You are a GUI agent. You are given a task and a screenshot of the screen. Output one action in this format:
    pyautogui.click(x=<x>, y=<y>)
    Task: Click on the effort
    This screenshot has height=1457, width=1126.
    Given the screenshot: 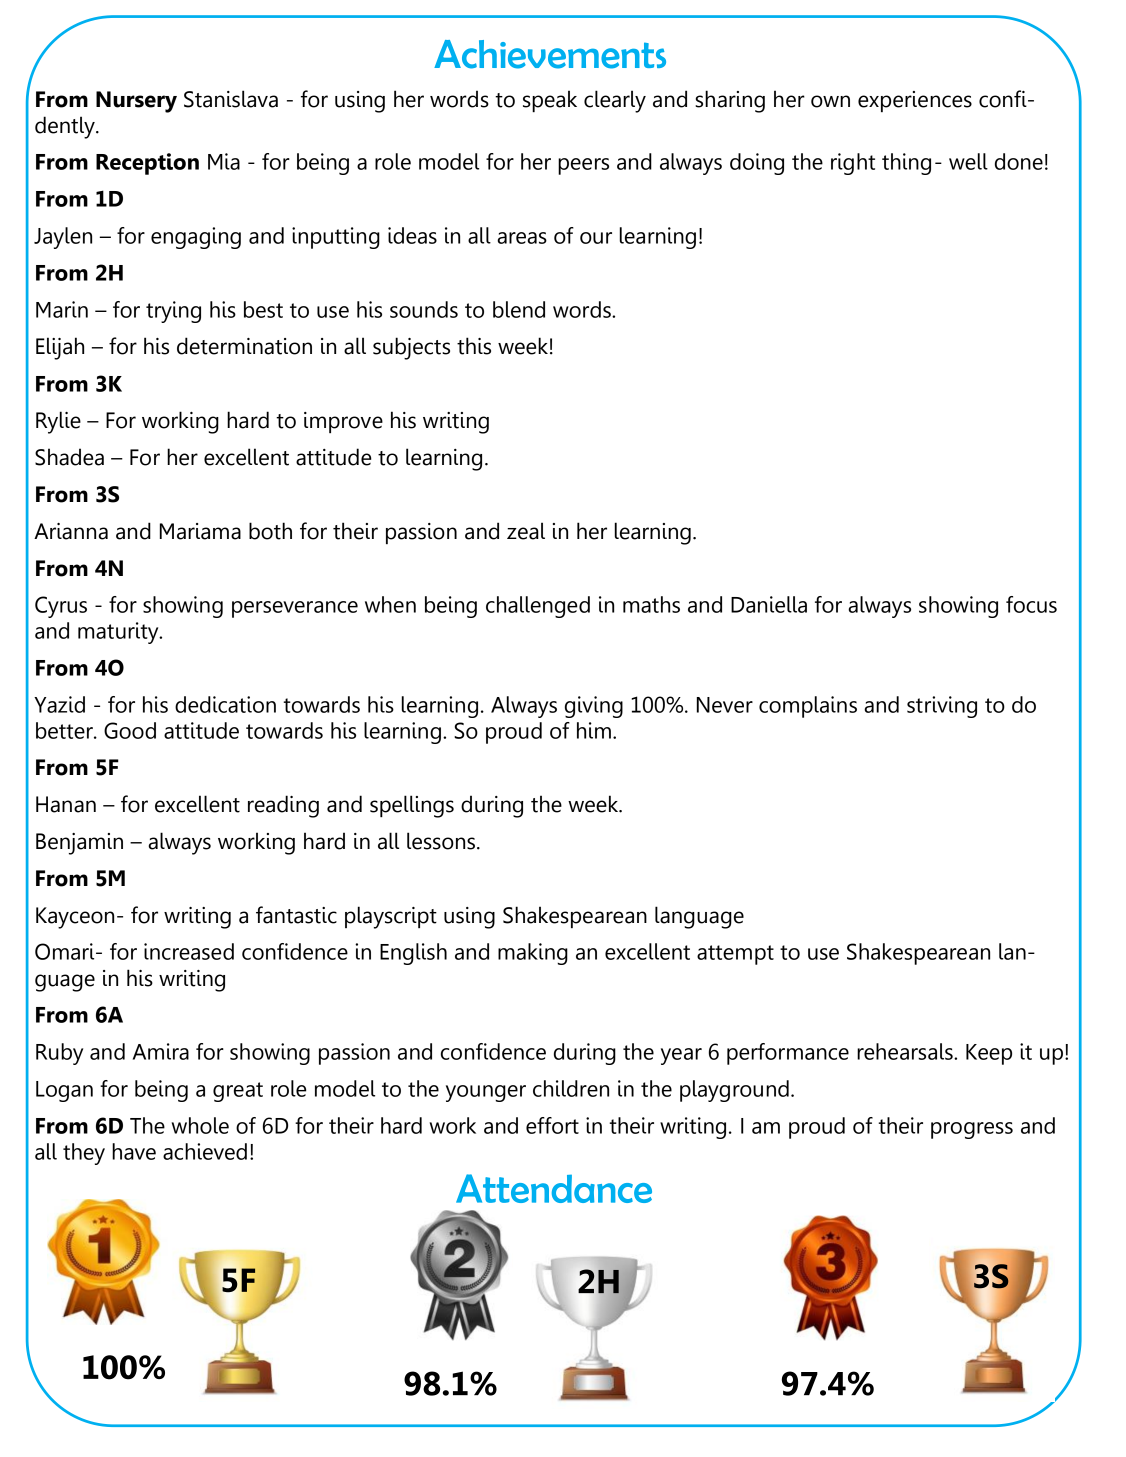 What is the action you would take?
    pyautogui.click(x=552, y=1125)
